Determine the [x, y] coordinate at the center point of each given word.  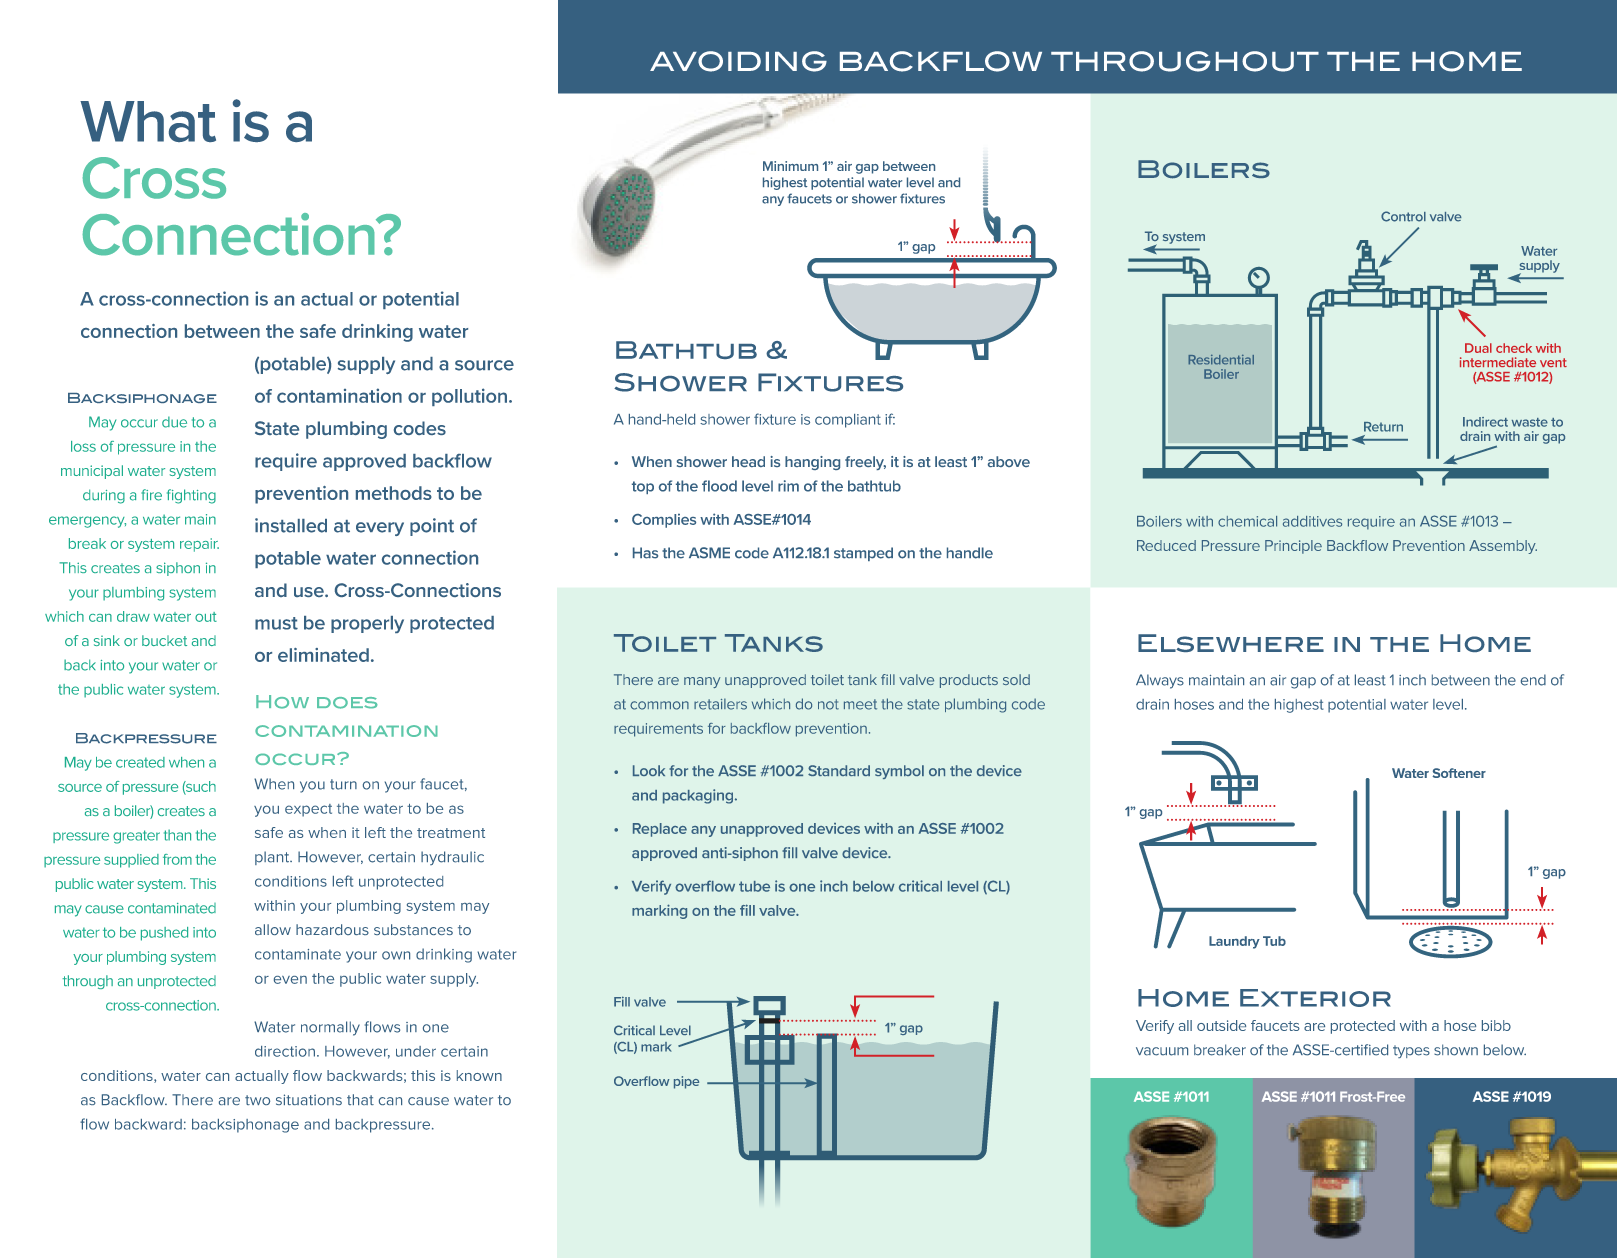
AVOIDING [738, 61]
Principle [1293, 547]
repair [199, 545]
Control [1403, 216]
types [1411, 1051]
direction [285, 1051]
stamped [863, 554]
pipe [686, 1082]
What [148, 121]
